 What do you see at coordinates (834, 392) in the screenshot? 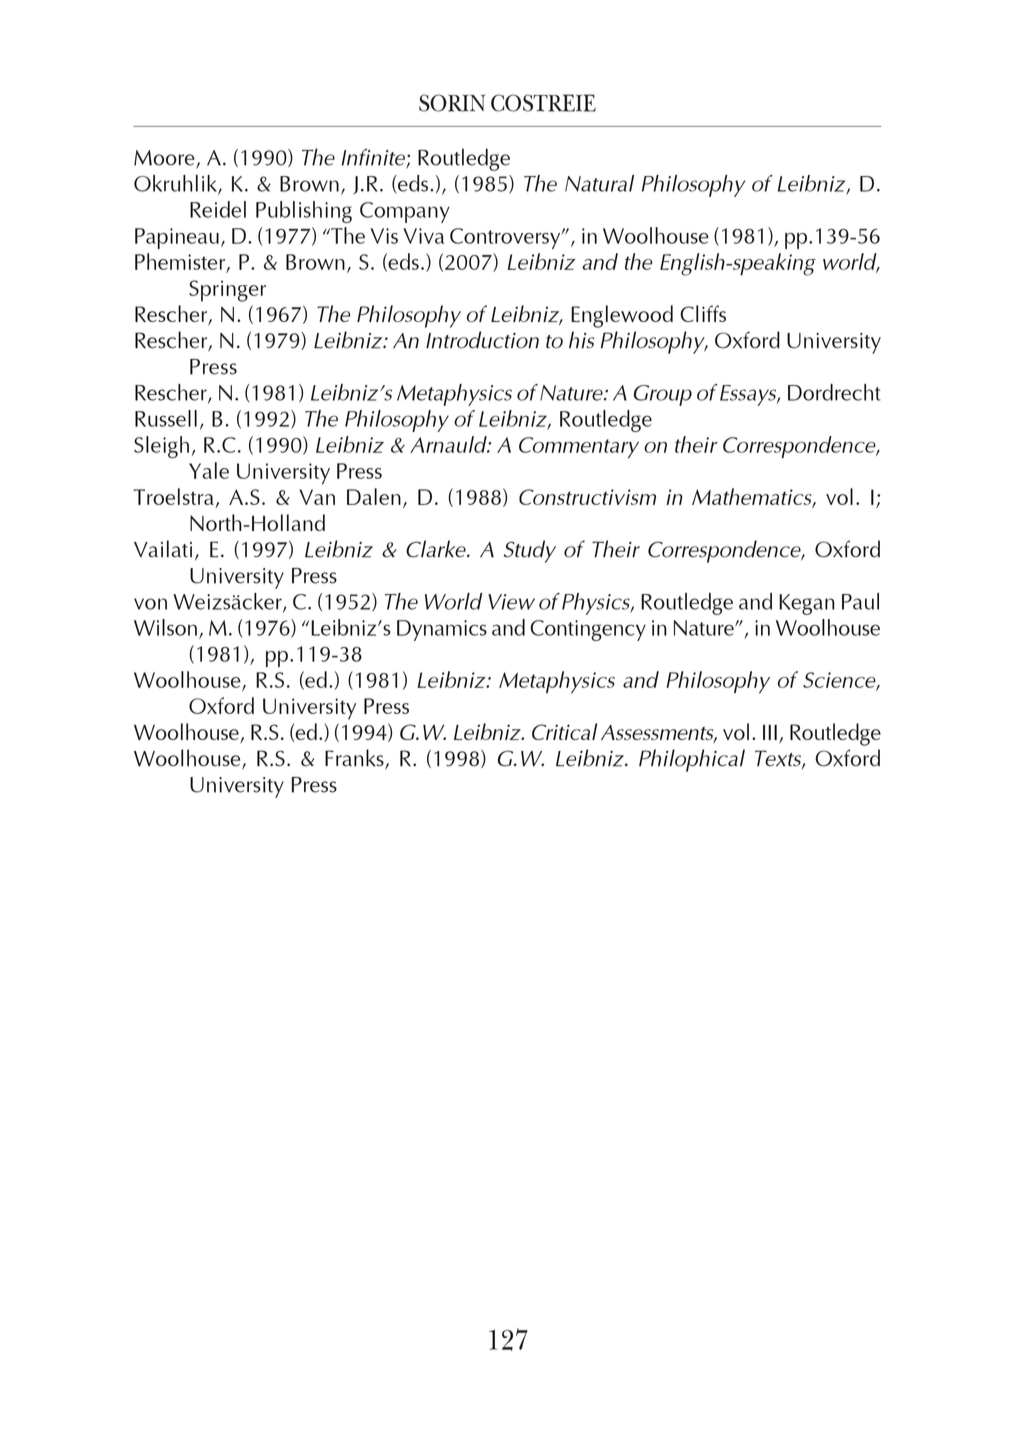
I see `Dordrecht` at bounding box center [834, 392].
